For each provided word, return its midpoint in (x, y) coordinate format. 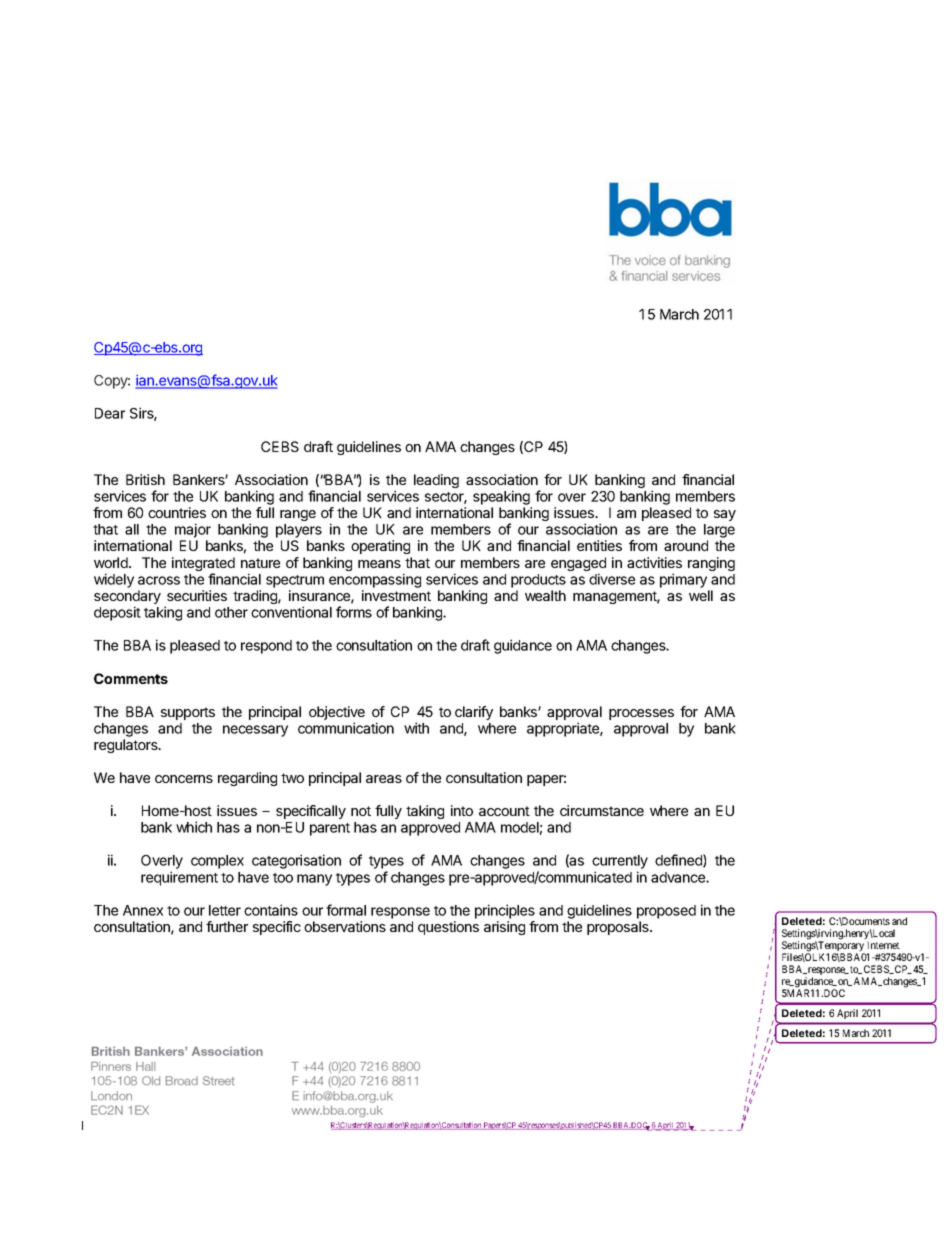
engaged (578, 565)
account (504, 811)
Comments (131, 678)
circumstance (602, 810)
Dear (110, 413)
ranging (711, 564)
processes (641, 714)
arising (504, 928)
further (227, 926)
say (725, 515)
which (194, 827)
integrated (203, 565)
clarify (474, 713)
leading (436, 481)
